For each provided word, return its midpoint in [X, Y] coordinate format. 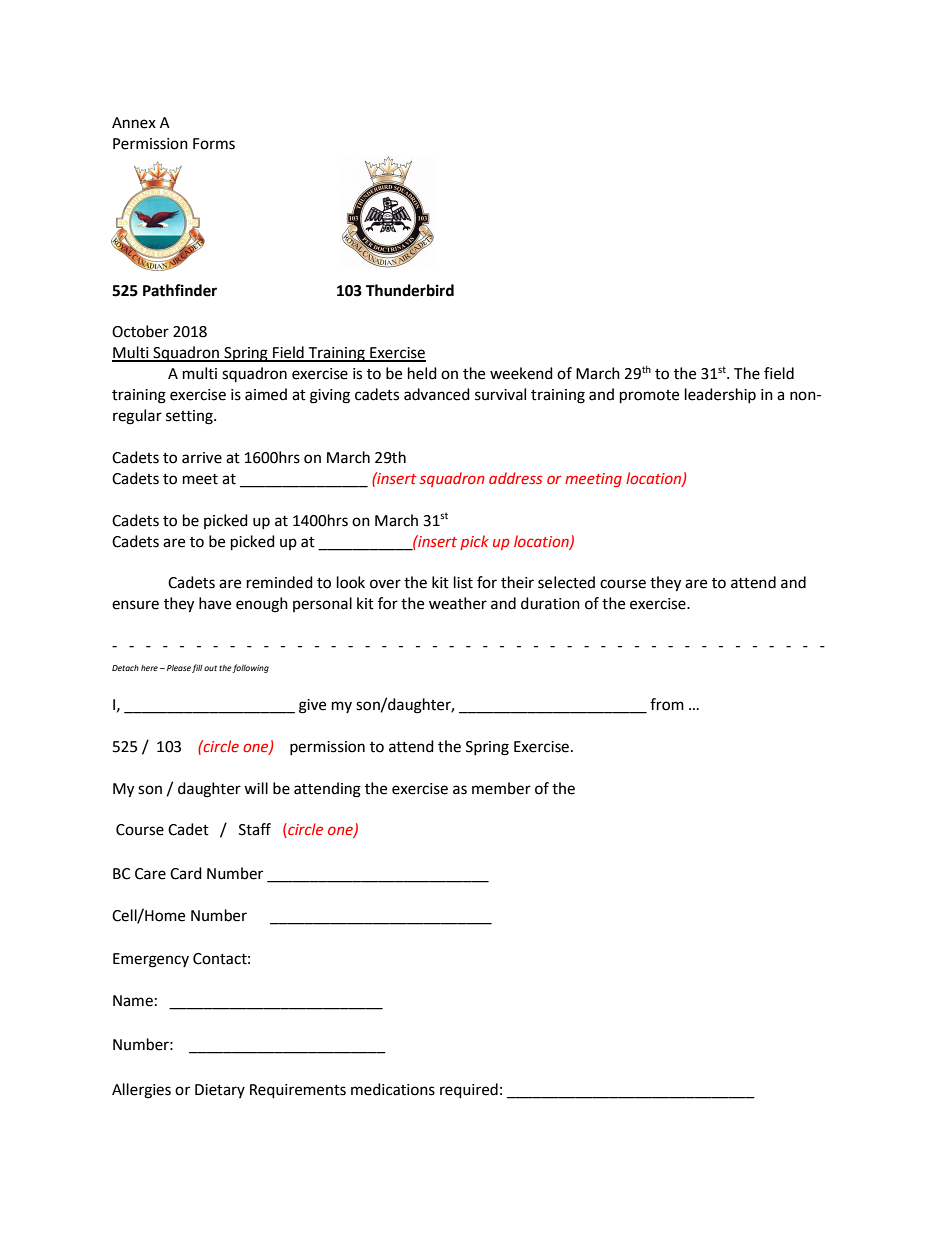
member [501, 788]
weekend [521, 373]
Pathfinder [180, 290]
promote [649, 397]
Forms [214, 144]
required [469, 1091]
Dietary [220, 1091]
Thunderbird [410, 290]
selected [566, 582]
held [422, 373]
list [463, 582]
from [667, 704]
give [312, 706]
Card [186, 873]
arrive [202, 458]
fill [197, 668]
